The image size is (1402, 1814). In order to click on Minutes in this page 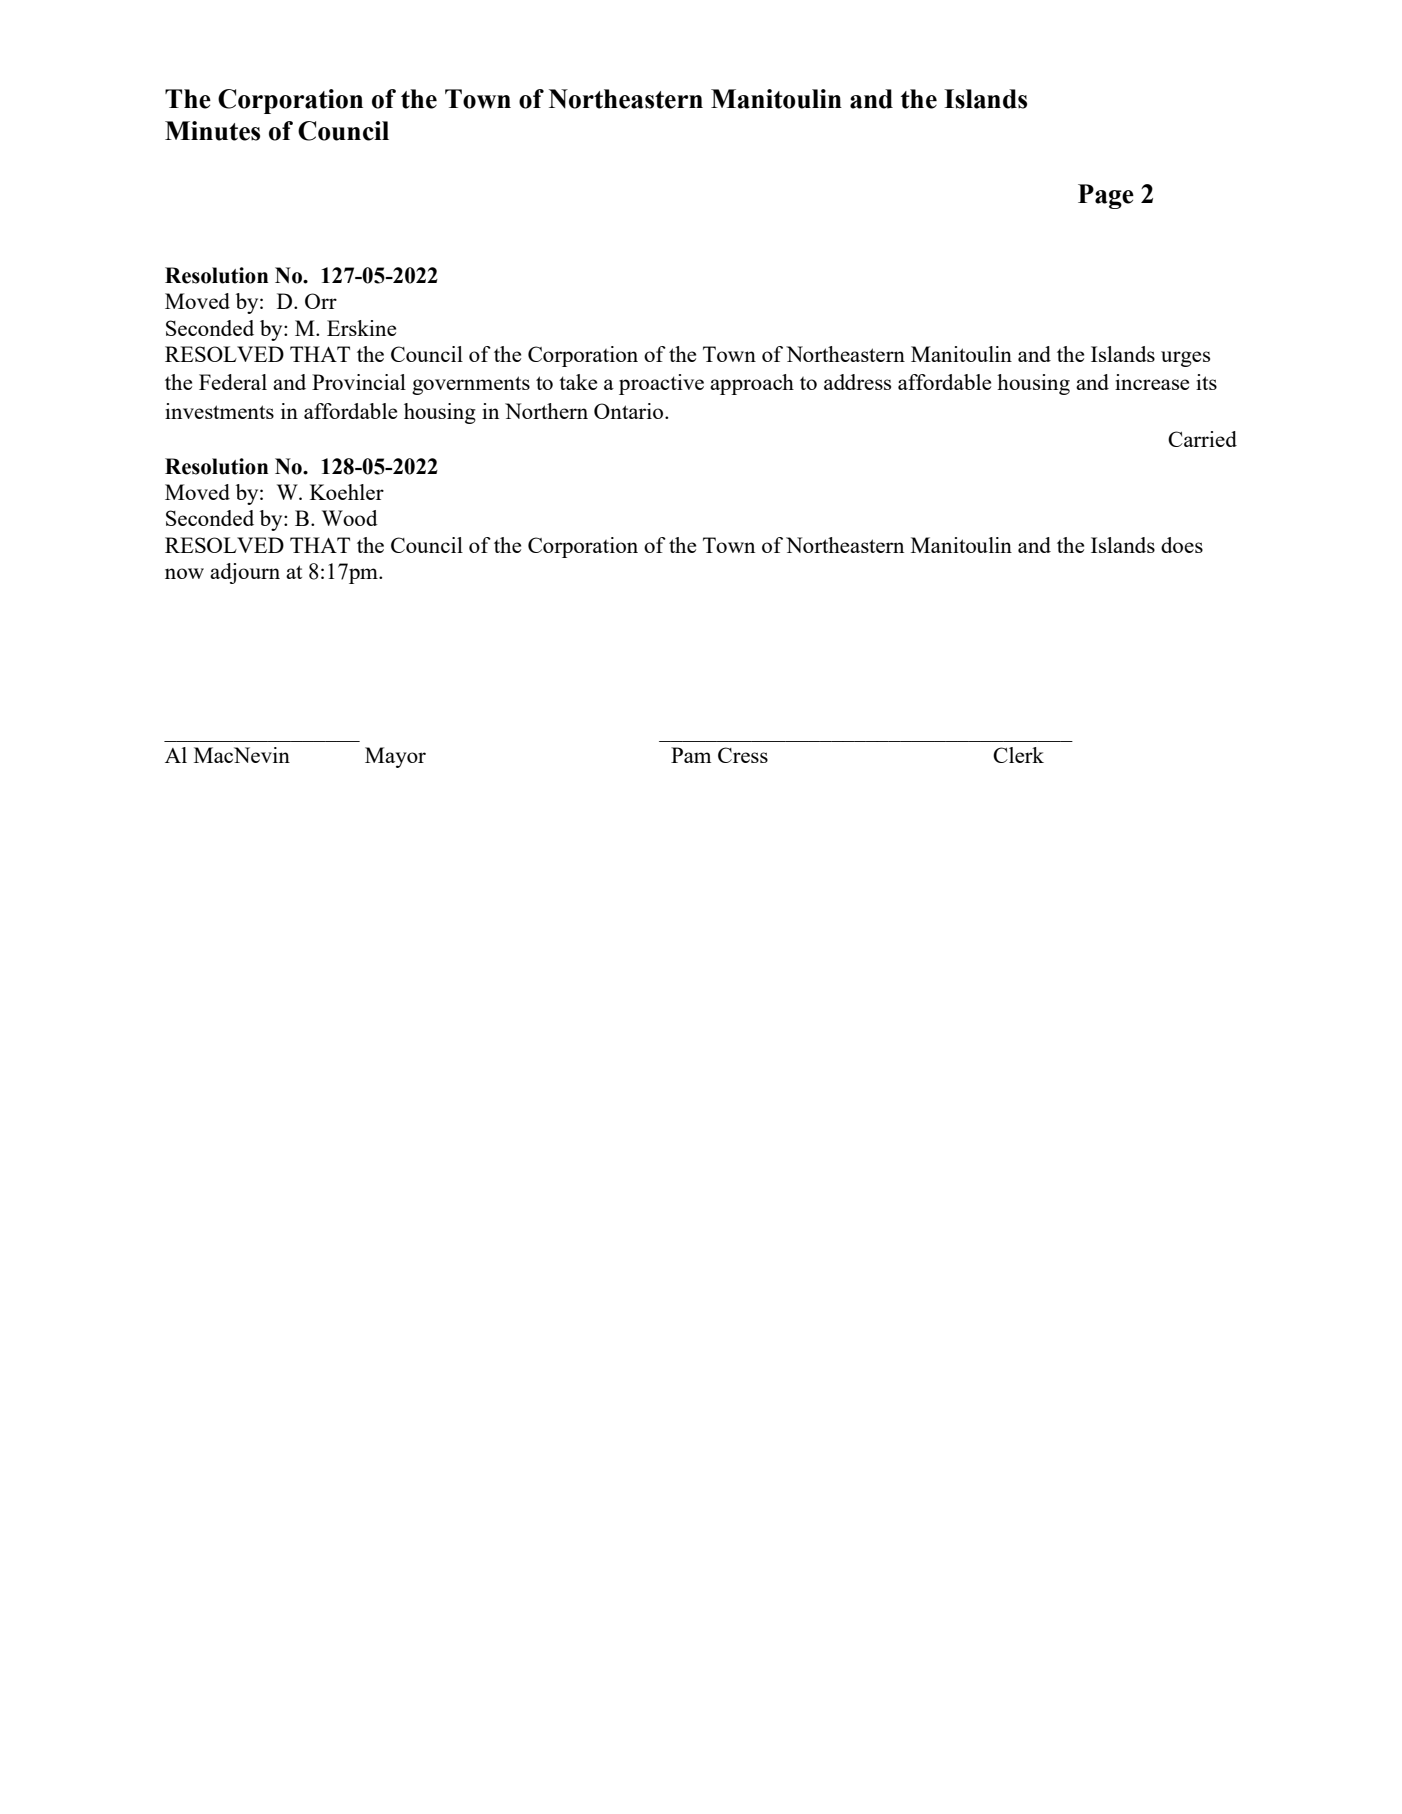, I will do `click(212, 131)`.
